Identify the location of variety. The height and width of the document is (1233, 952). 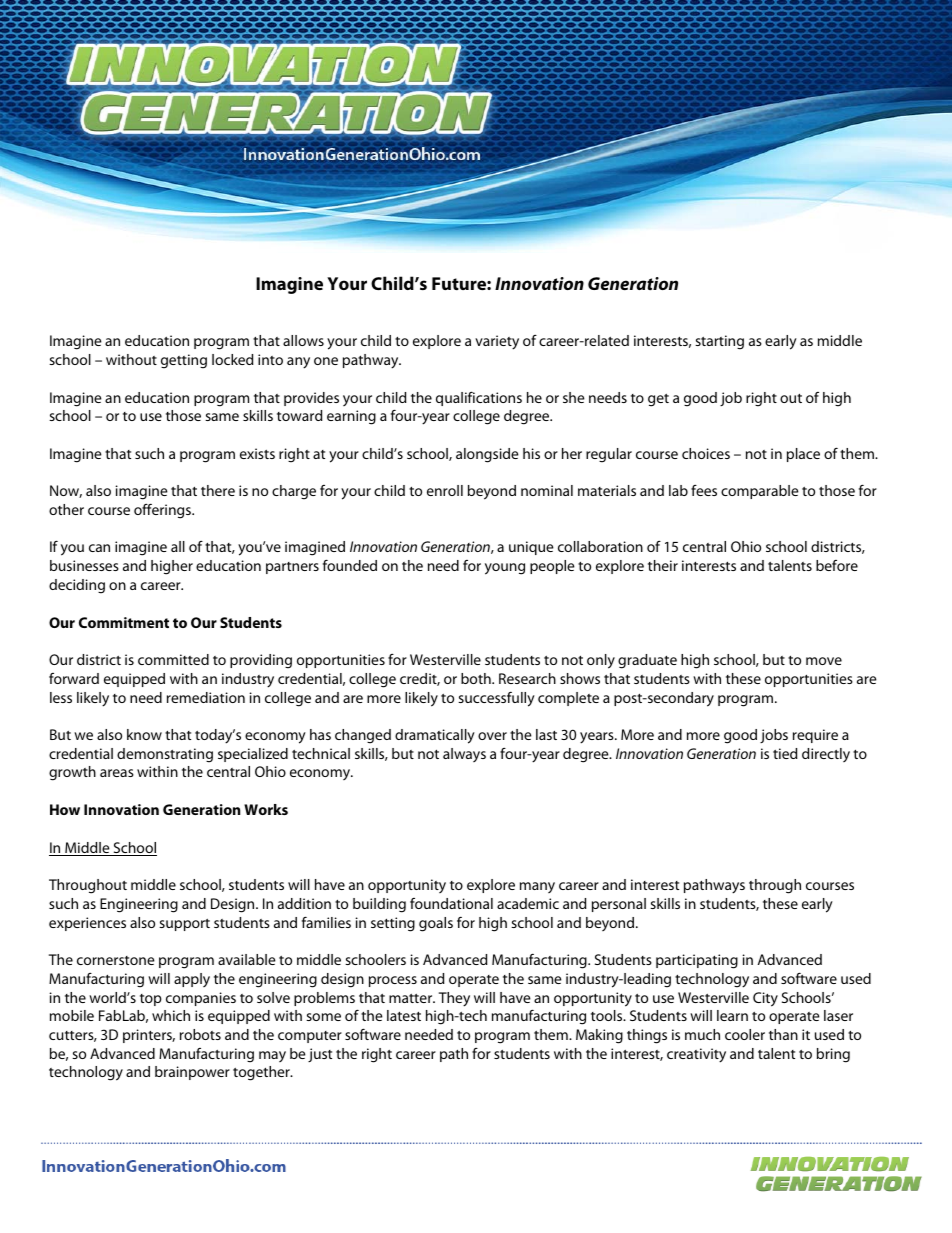
(497, 342).
